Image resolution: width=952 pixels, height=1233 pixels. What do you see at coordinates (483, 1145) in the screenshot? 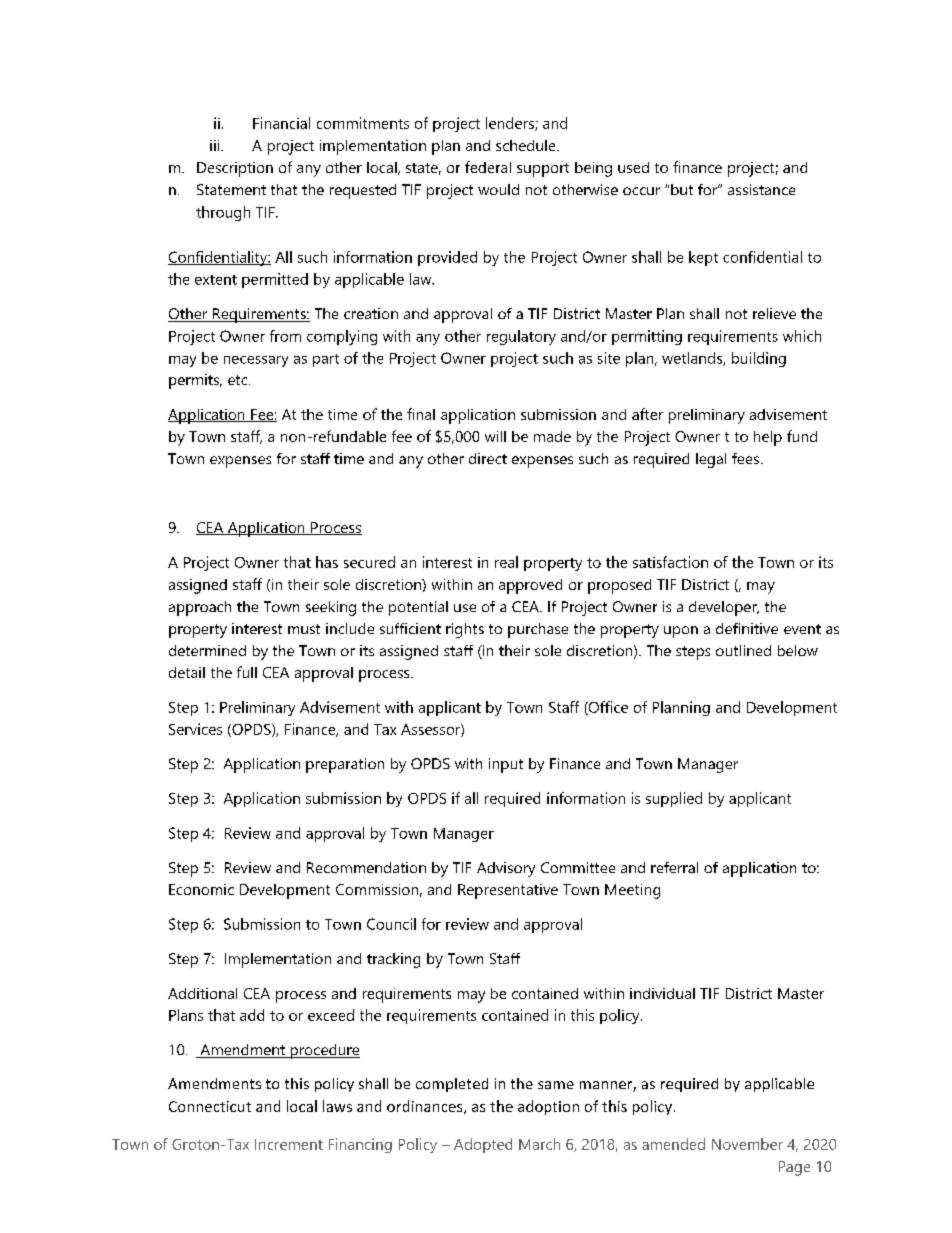
I see `Adopted` at bounding box center [483, 1145].
